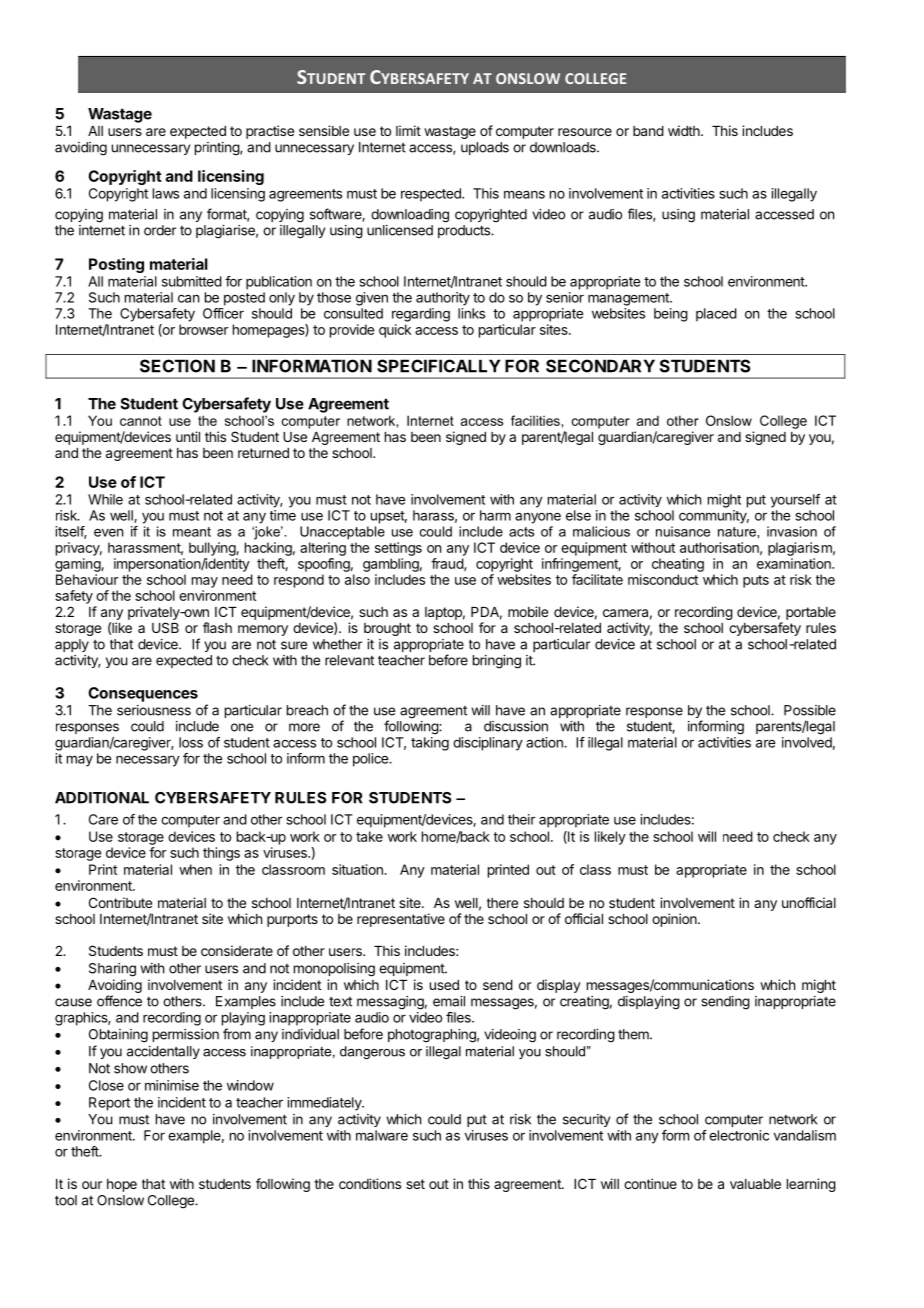  Describe the element at coordinates (143, 694) in the screenshot. I see `Consequences` at that location.
